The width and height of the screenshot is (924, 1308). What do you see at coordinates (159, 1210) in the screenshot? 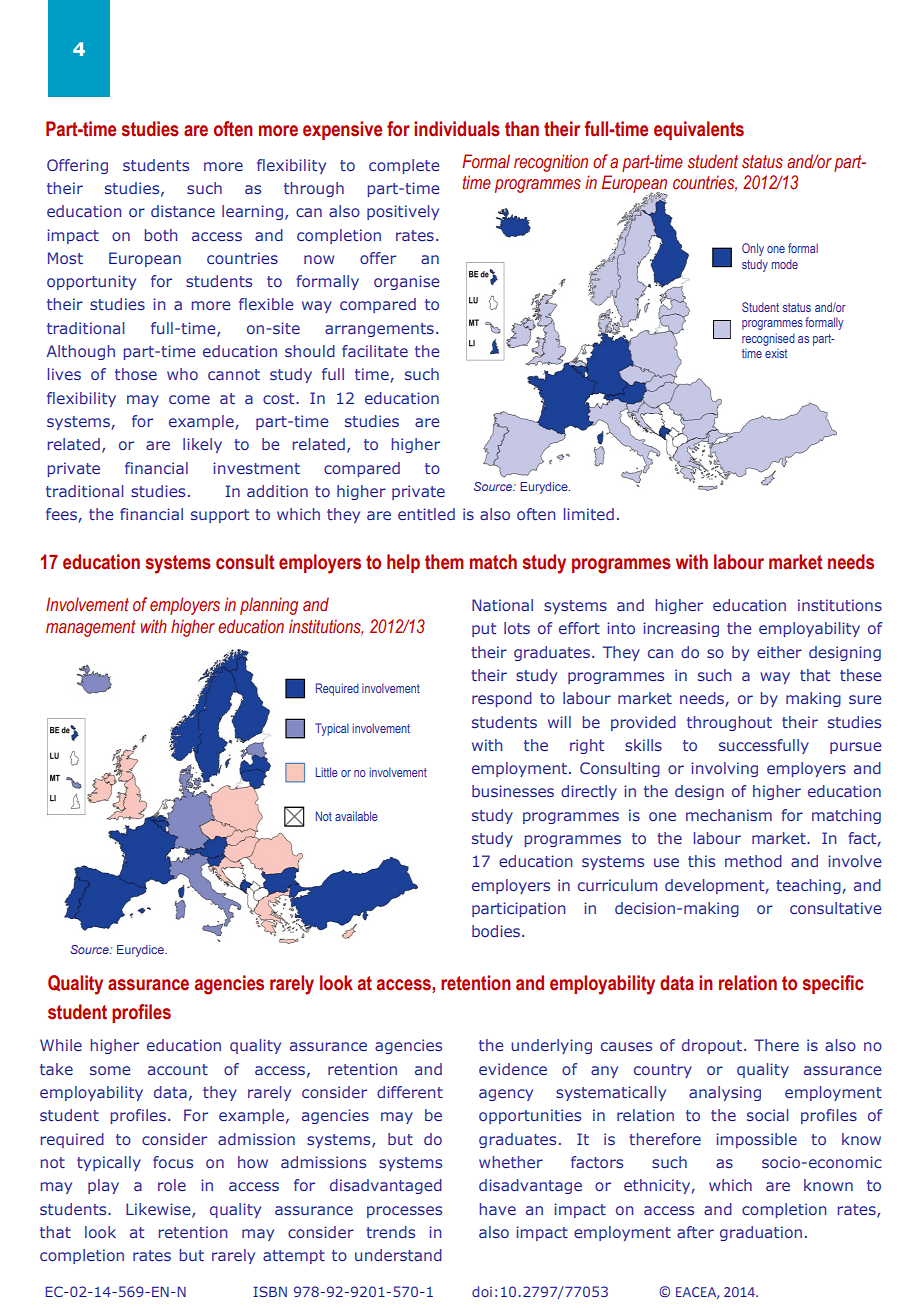
I see `Likewise` at bounding box center [159, 1210].
